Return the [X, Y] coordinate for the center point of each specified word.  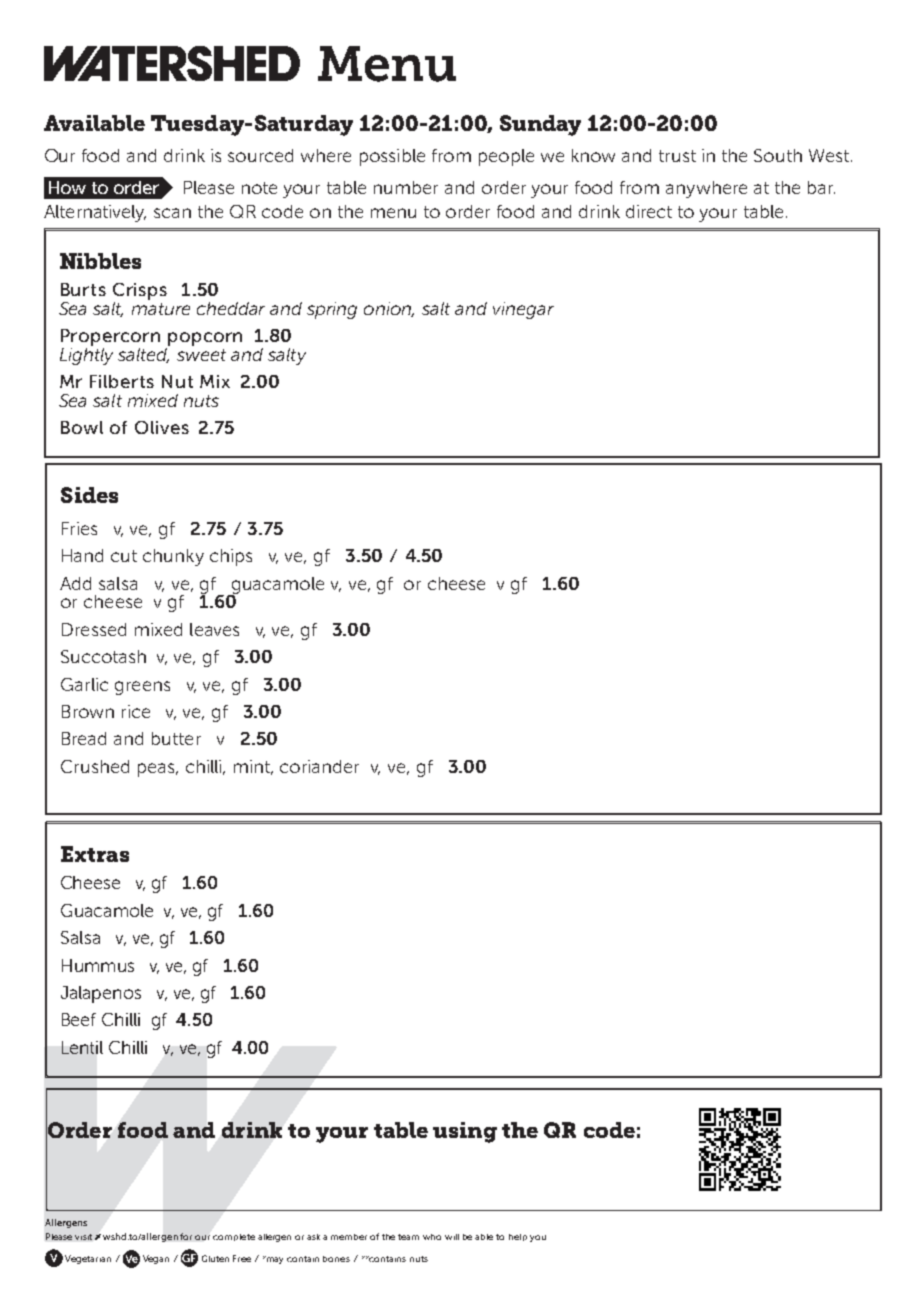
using [465, 1132]
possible [392, 157]
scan [172, 213]
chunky [173, 557]
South [778, 155]
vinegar [523, 310]
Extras [95, 854]
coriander [319, 766]
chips [231, 557]
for [186, 1236]
